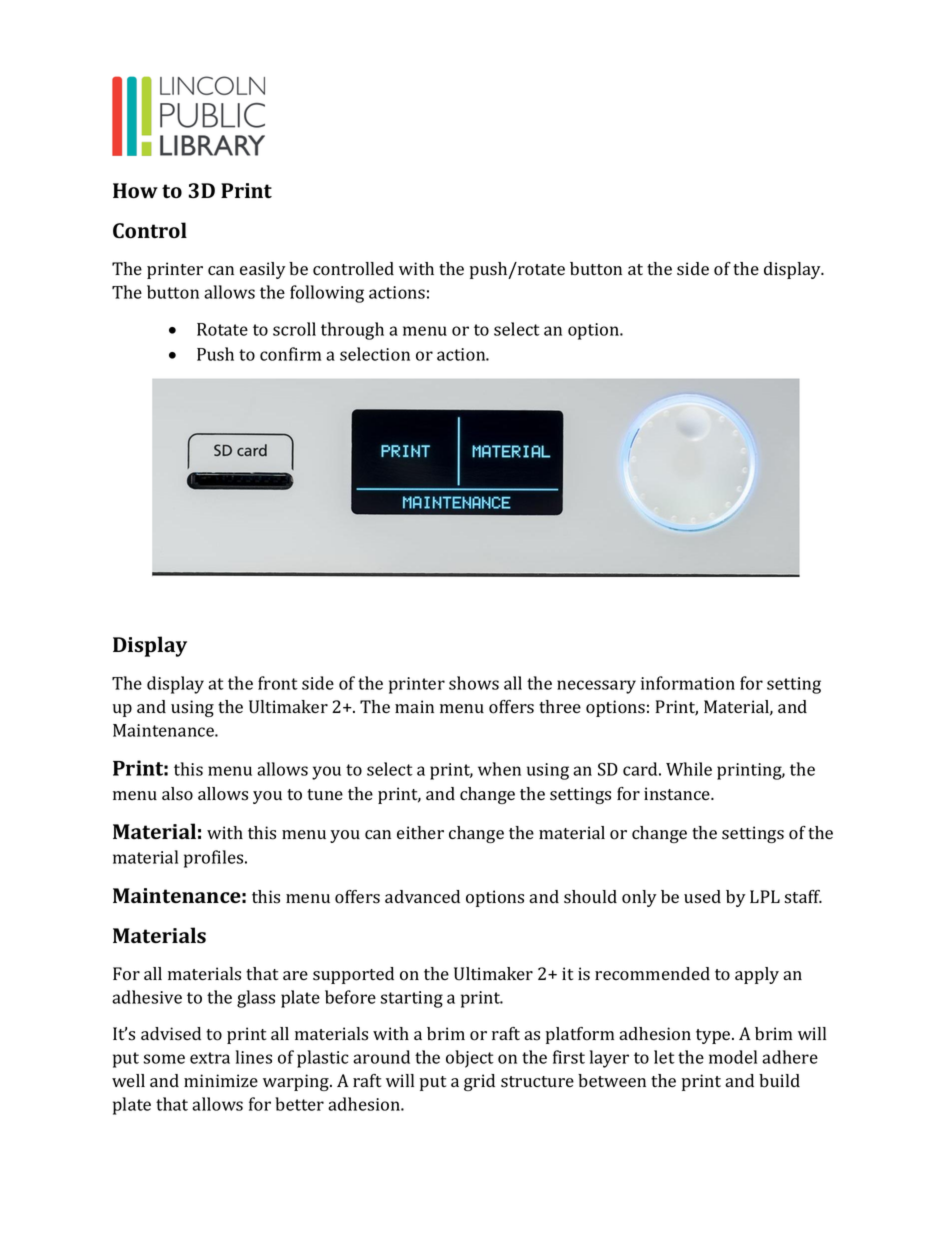 The height and width of the screenshot is (1233, 952). I want to click on easily, so click(263, 270).
